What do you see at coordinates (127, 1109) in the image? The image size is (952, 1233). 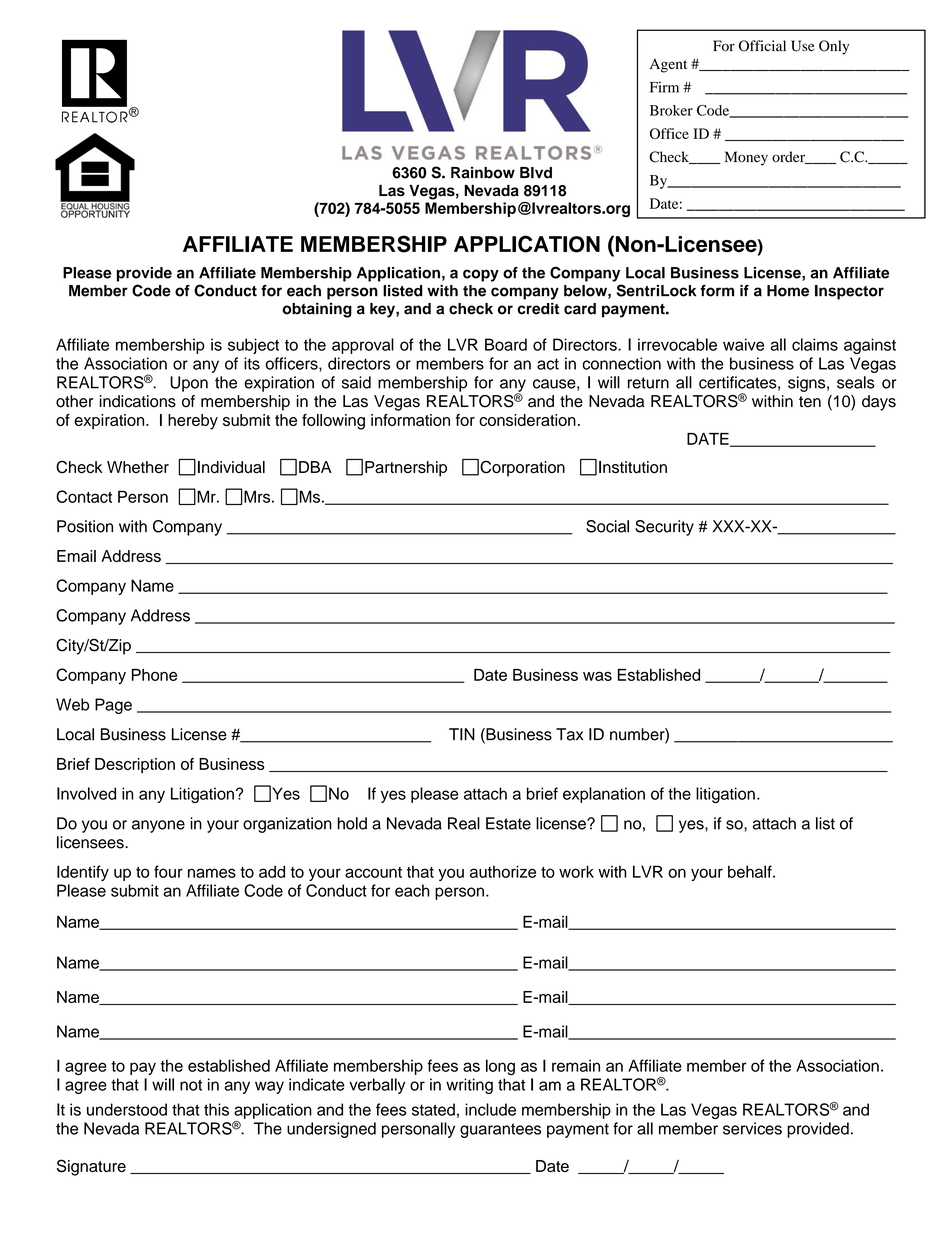 I see `understood` at bounding box center [127, 1109].
